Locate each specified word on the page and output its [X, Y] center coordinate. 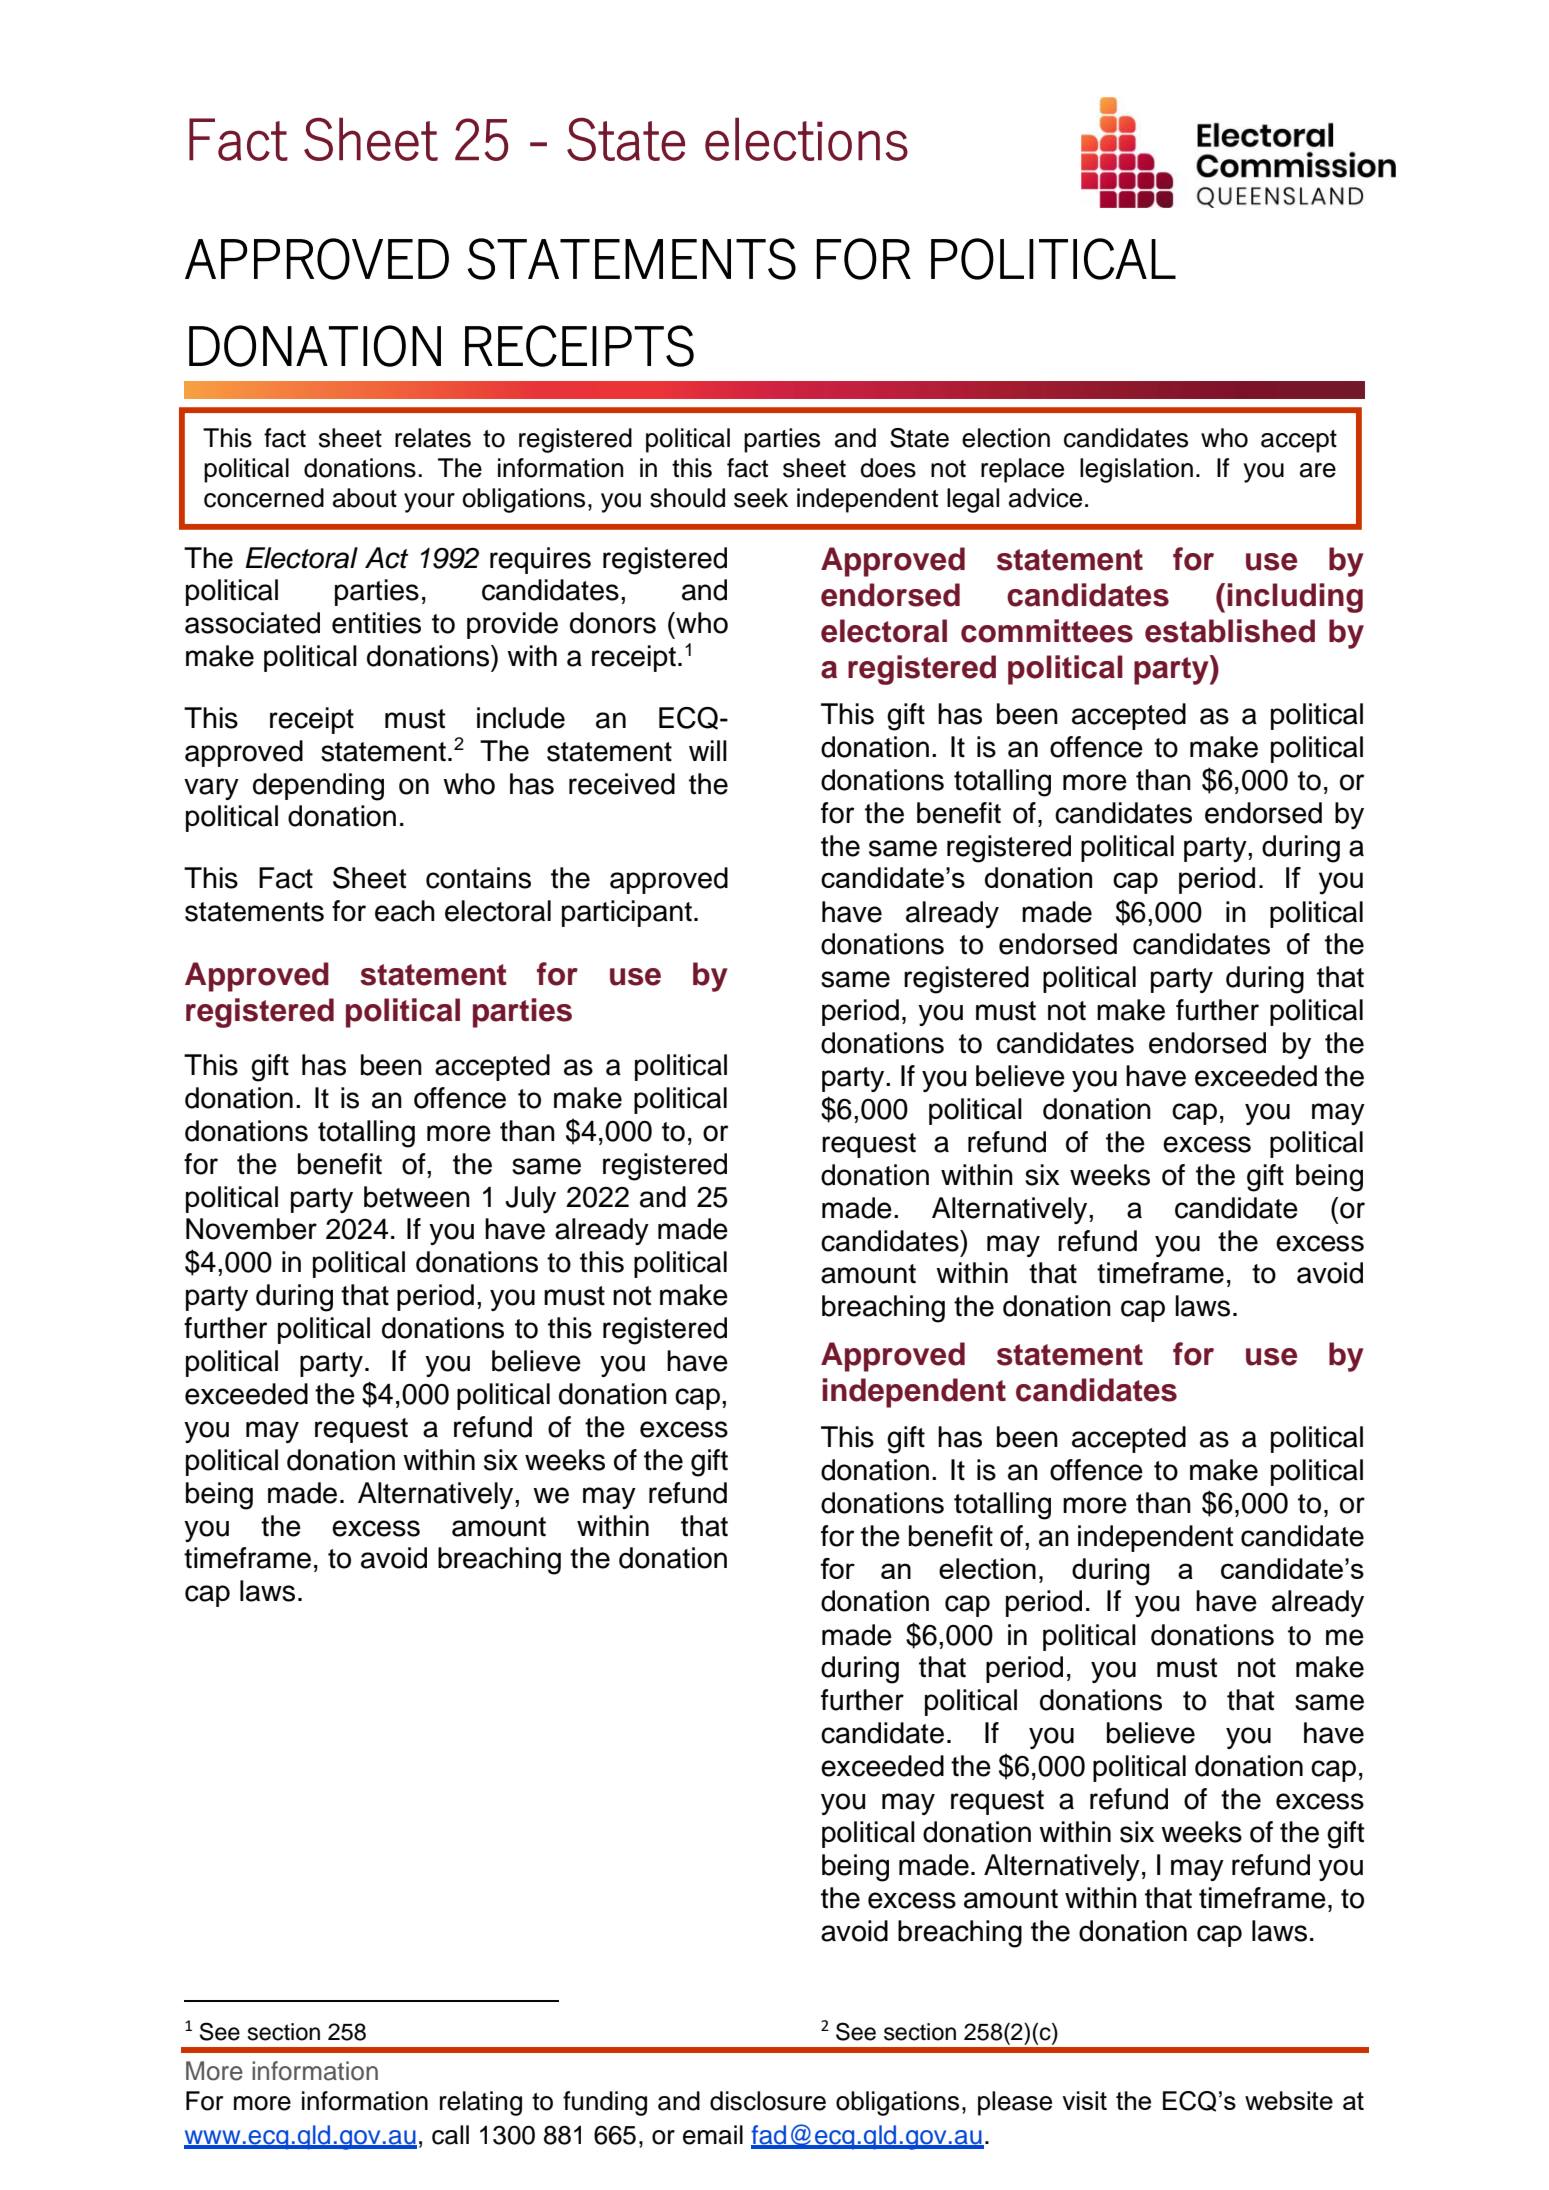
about [365, 498]
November [251, 1229]
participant [627, 913]
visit [1084, 2100]
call [450, 2135]
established [1230, 631]
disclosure [768, 2101]
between [417, 1197]
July [530, 1199]
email [713, 2135]
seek [761, 498]
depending [318, 787]
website [1289, 2100]
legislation [1136, 470]
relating [481, 2103]
